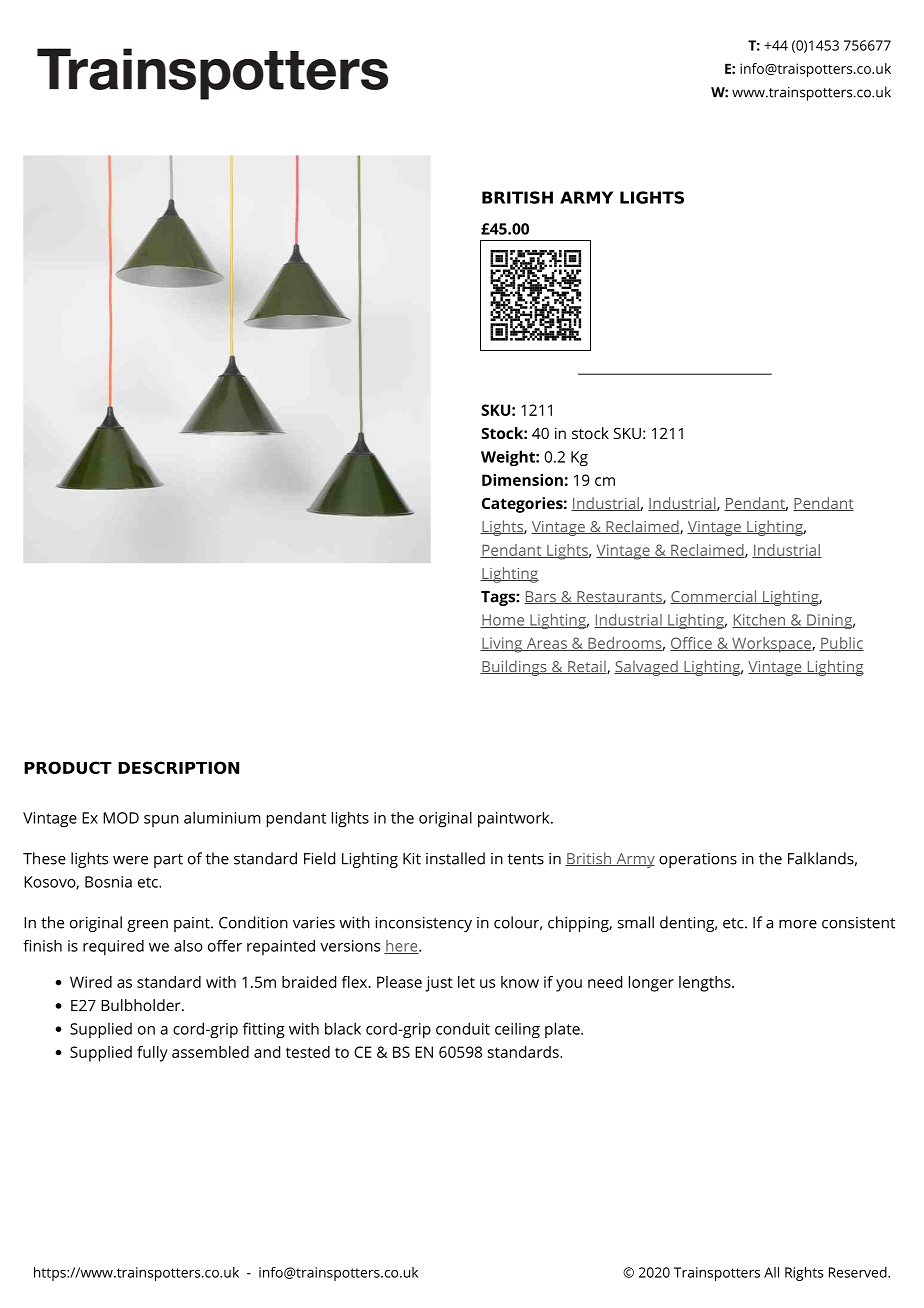 The width and height of the screenshot is (924, 1308). I want to click on conduit, so click(463, 1028).
